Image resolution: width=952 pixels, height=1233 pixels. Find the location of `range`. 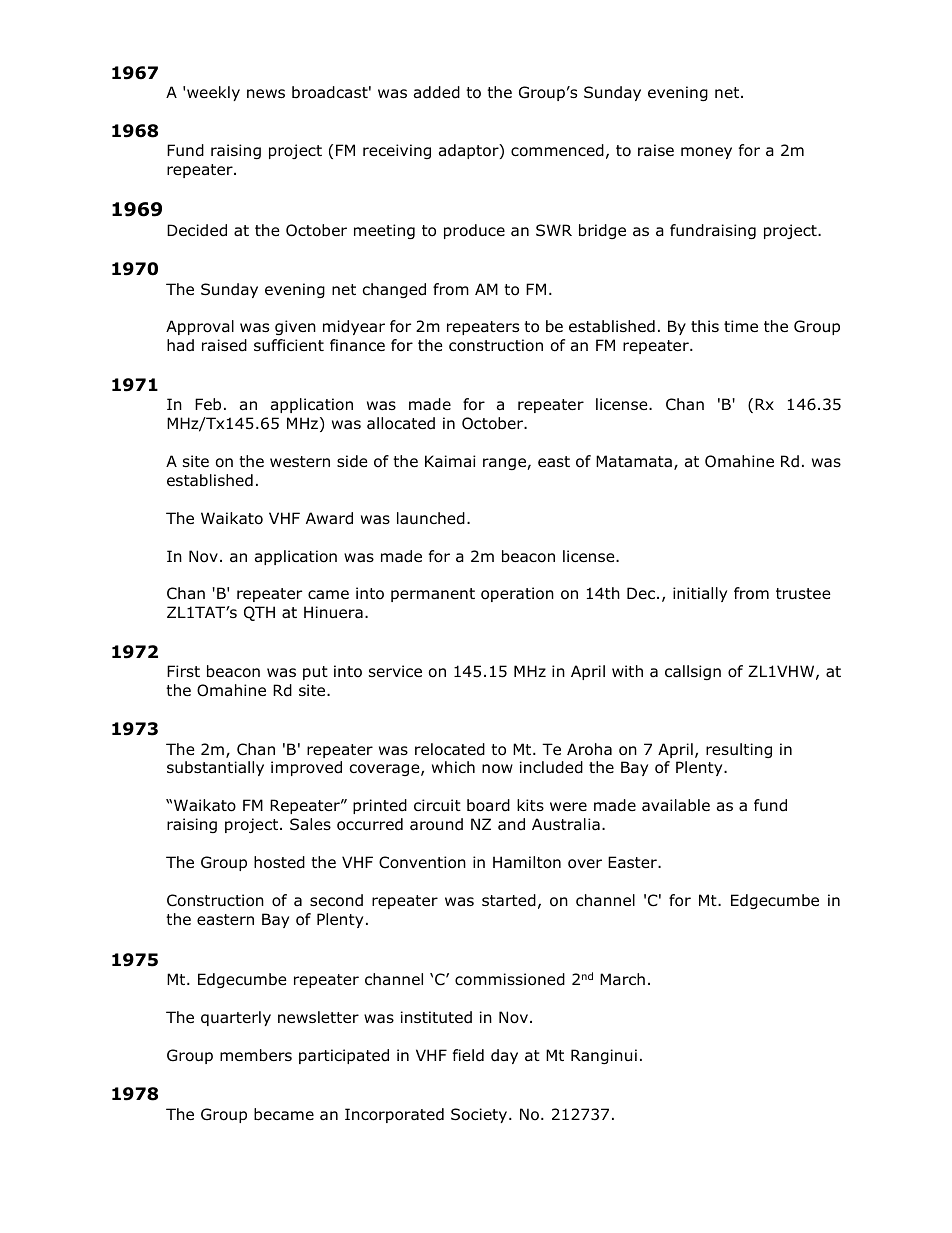

range is located at coordinates (505, 464).
